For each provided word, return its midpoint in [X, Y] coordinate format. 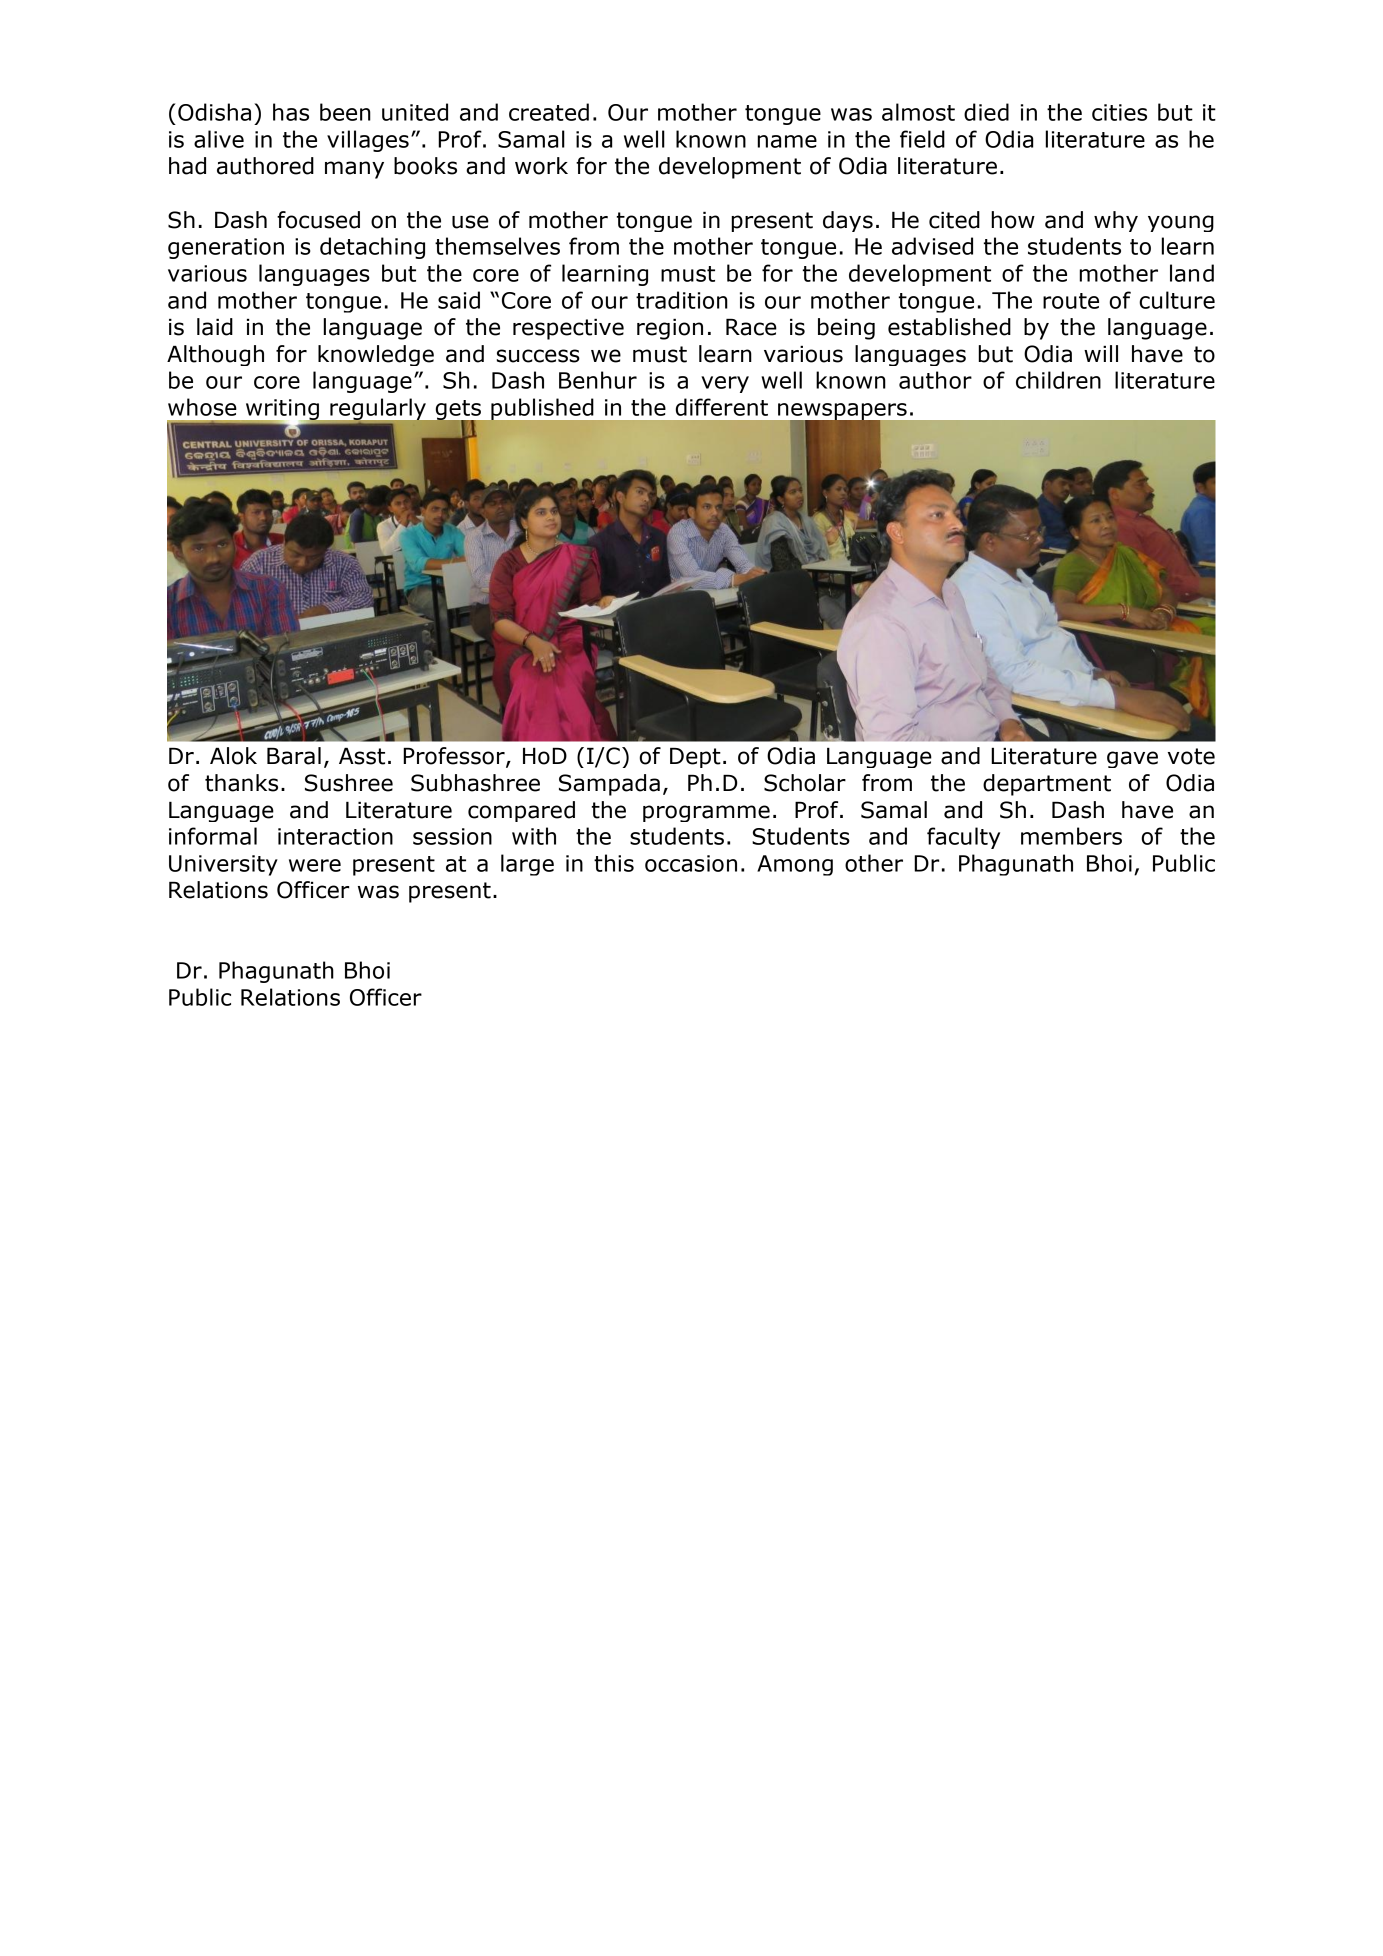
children [1058, 380]
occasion [691, 863]
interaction [335, 836]
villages [368, 141]
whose [202, 407]
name [787, 141]
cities [1119, 112]
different [722, 407]
